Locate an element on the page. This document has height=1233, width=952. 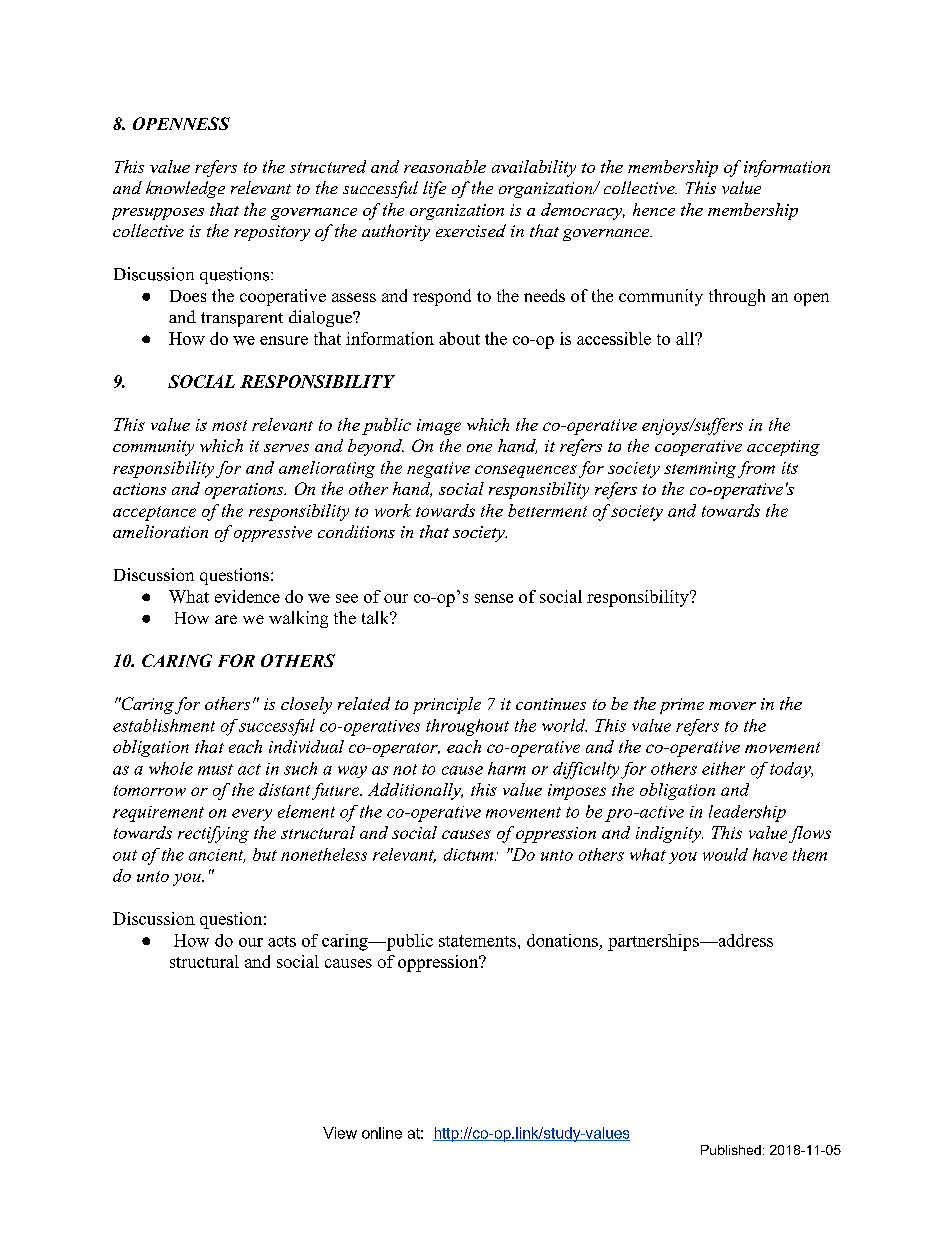
life is located at coordinates (434, 189).
